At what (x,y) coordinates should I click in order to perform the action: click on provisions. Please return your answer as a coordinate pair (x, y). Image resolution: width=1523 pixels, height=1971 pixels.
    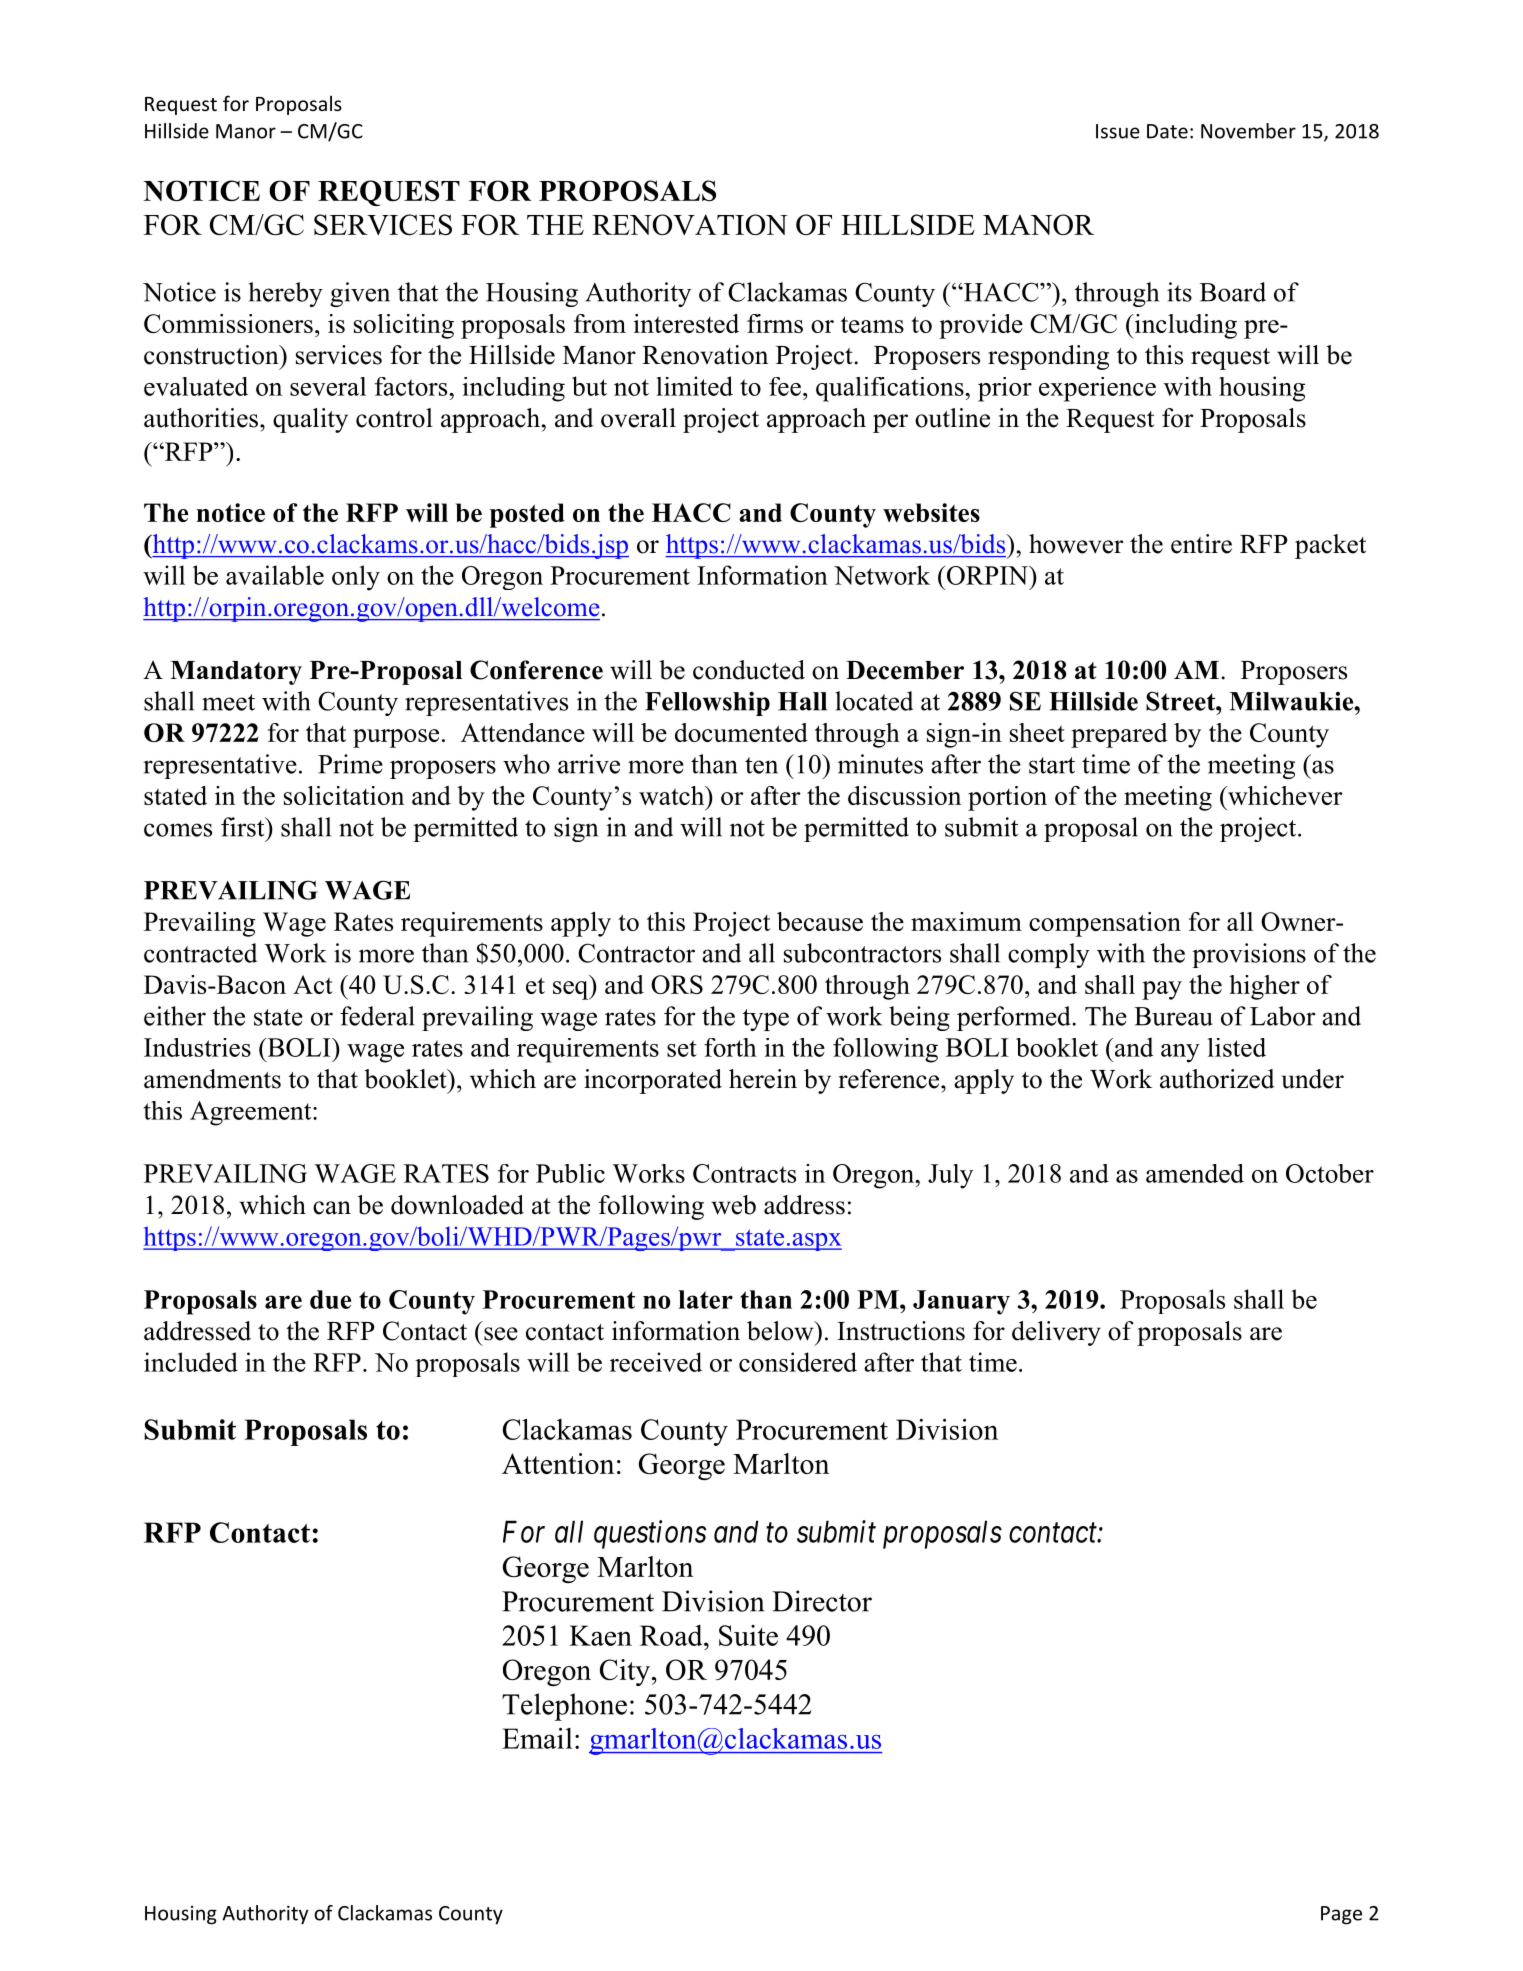
    Looking at the image, I should click on (1249, 955).
